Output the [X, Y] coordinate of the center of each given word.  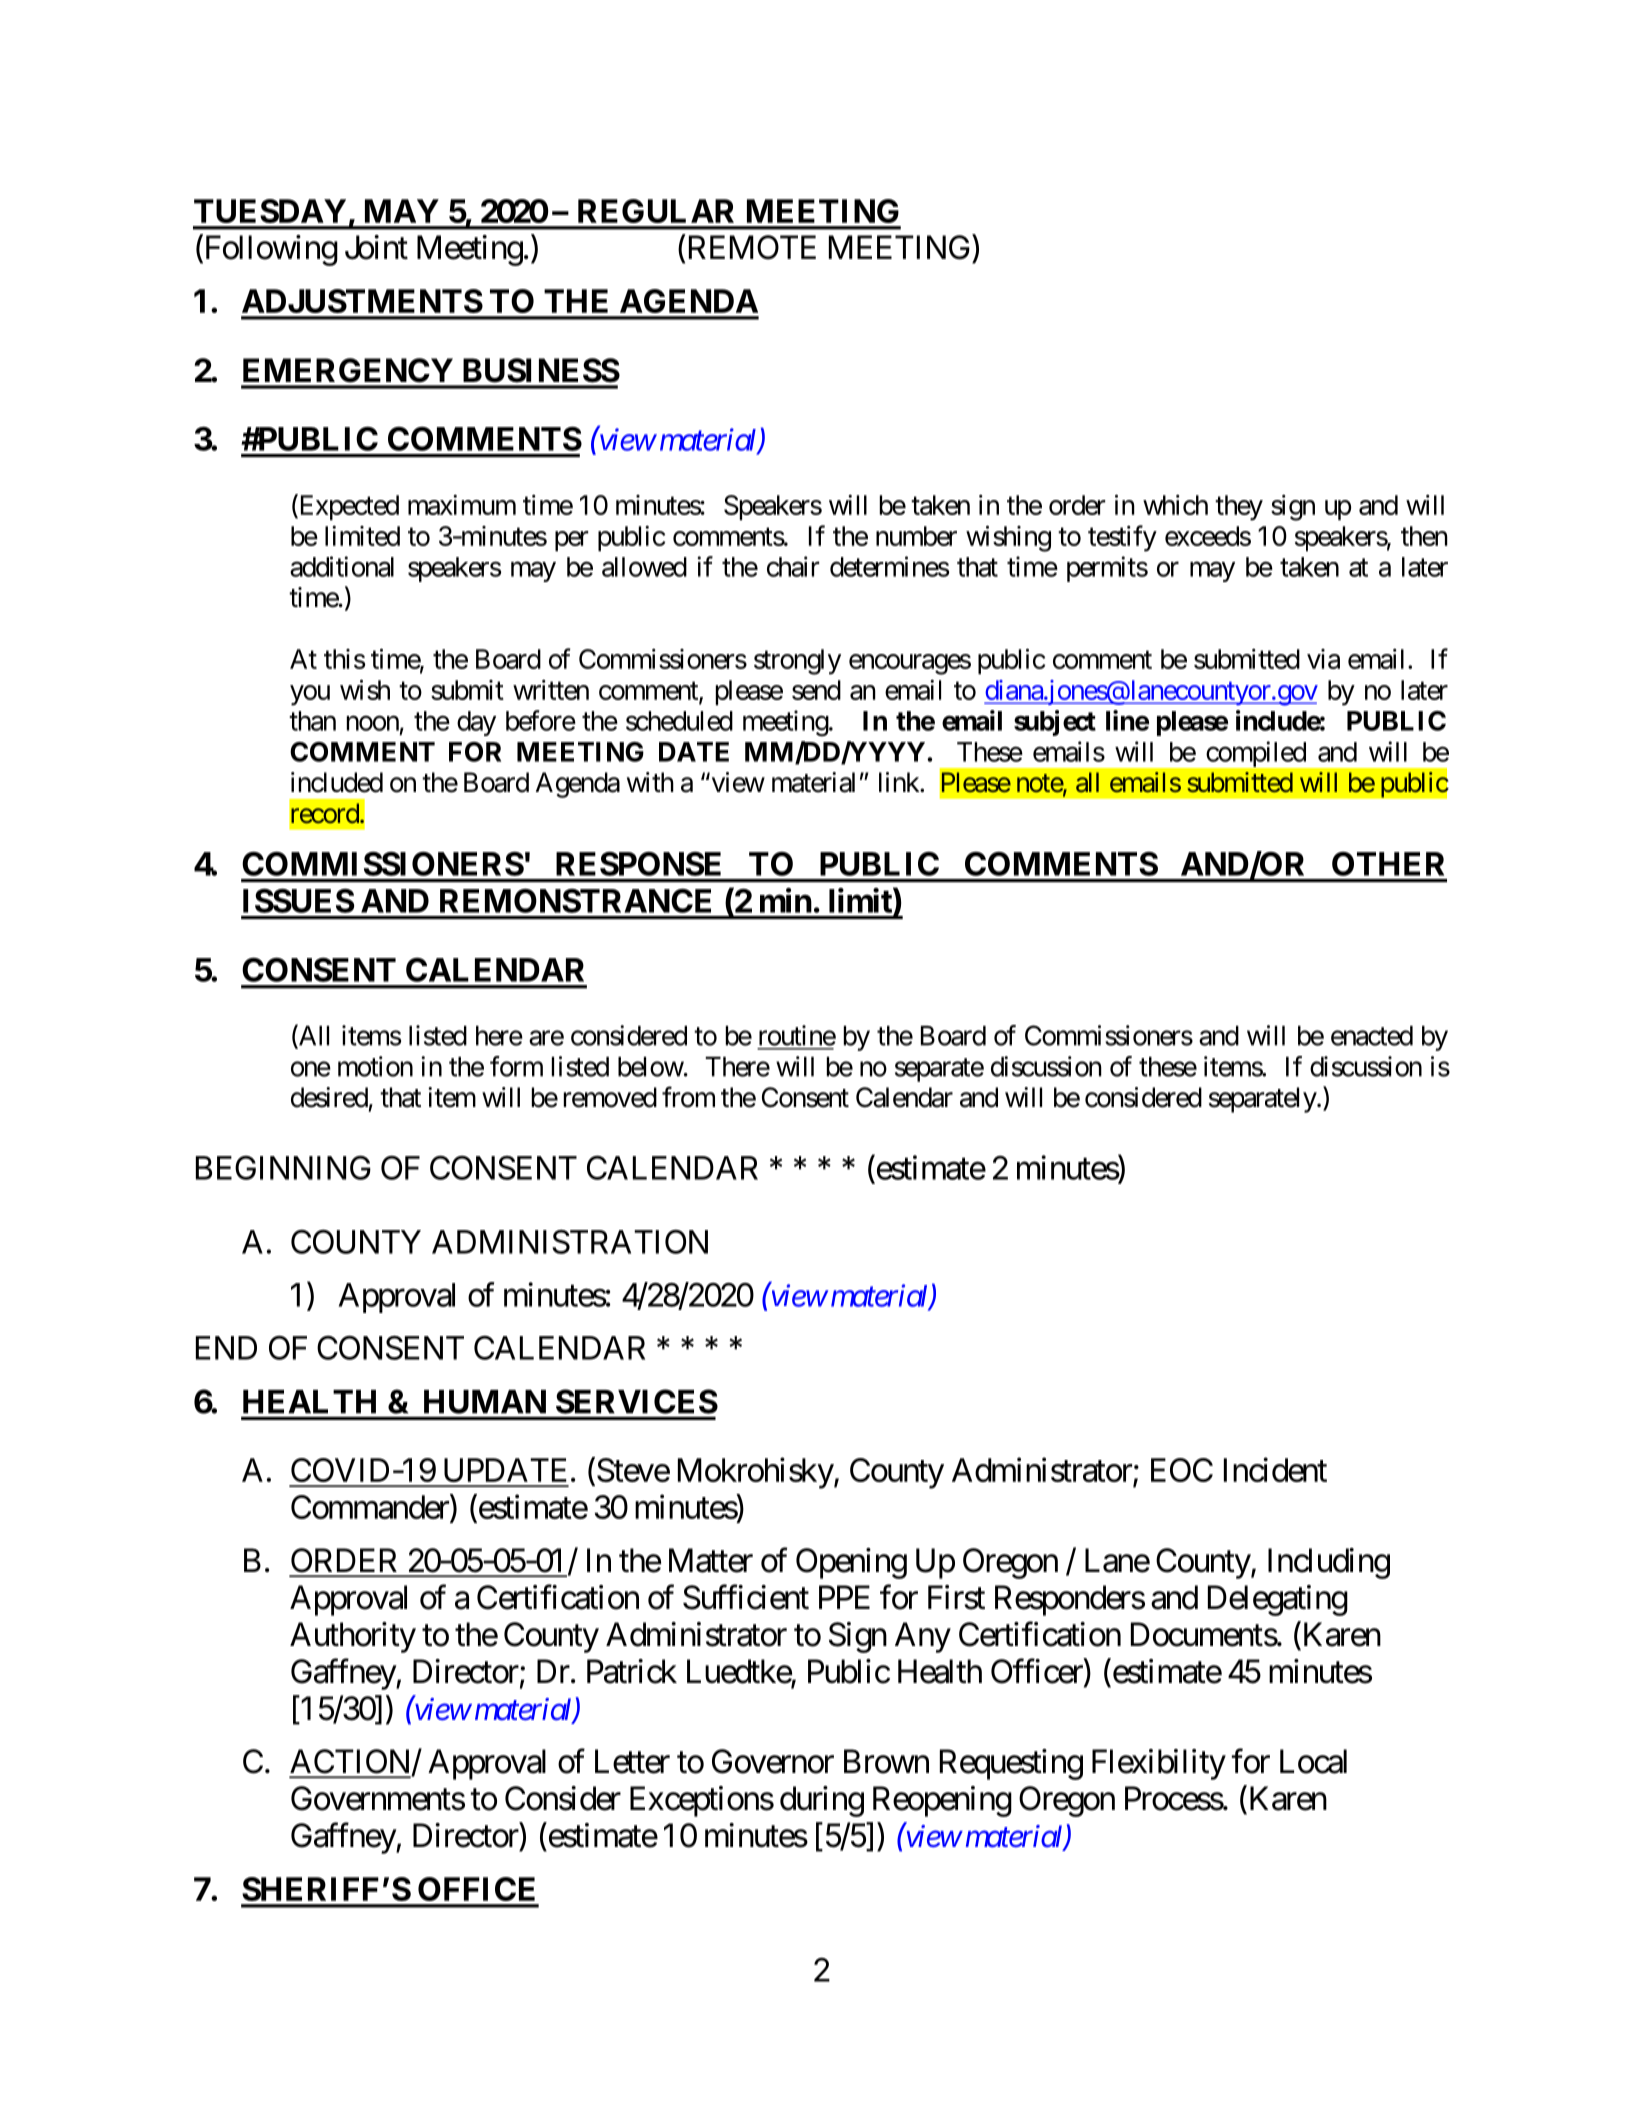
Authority [353, 1637]
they [1239, 508]
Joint [376, 247]
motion [375, 1066]
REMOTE [750, 248]
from [688, 1097]
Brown [886, 1761]
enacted [1372, 1036]
